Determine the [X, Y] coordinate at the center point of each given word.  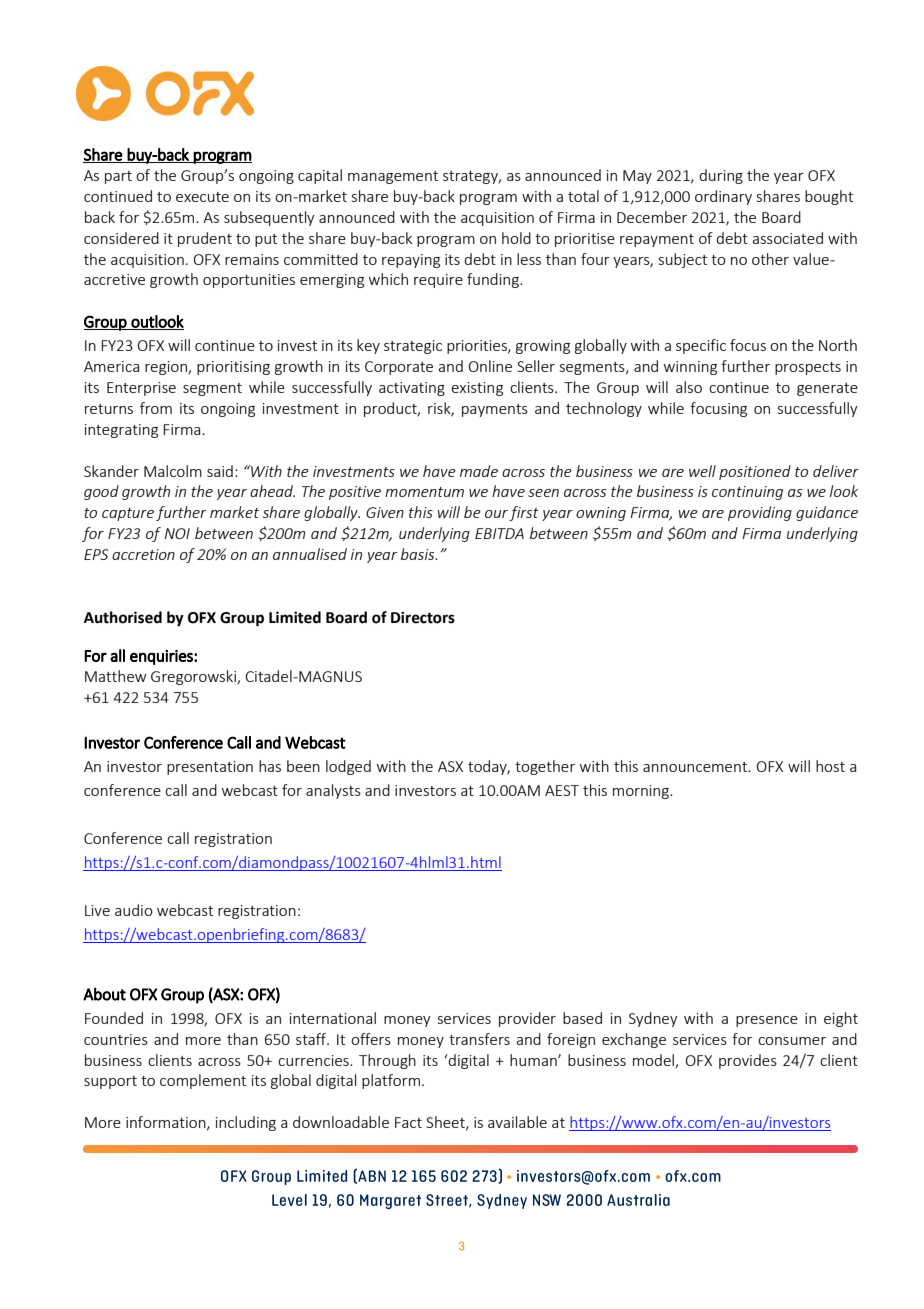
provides [748, 1061]
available [517, 1122]
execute [202, 197]
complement [203, 1081]
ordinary [723, 197]
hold [516, 238]
